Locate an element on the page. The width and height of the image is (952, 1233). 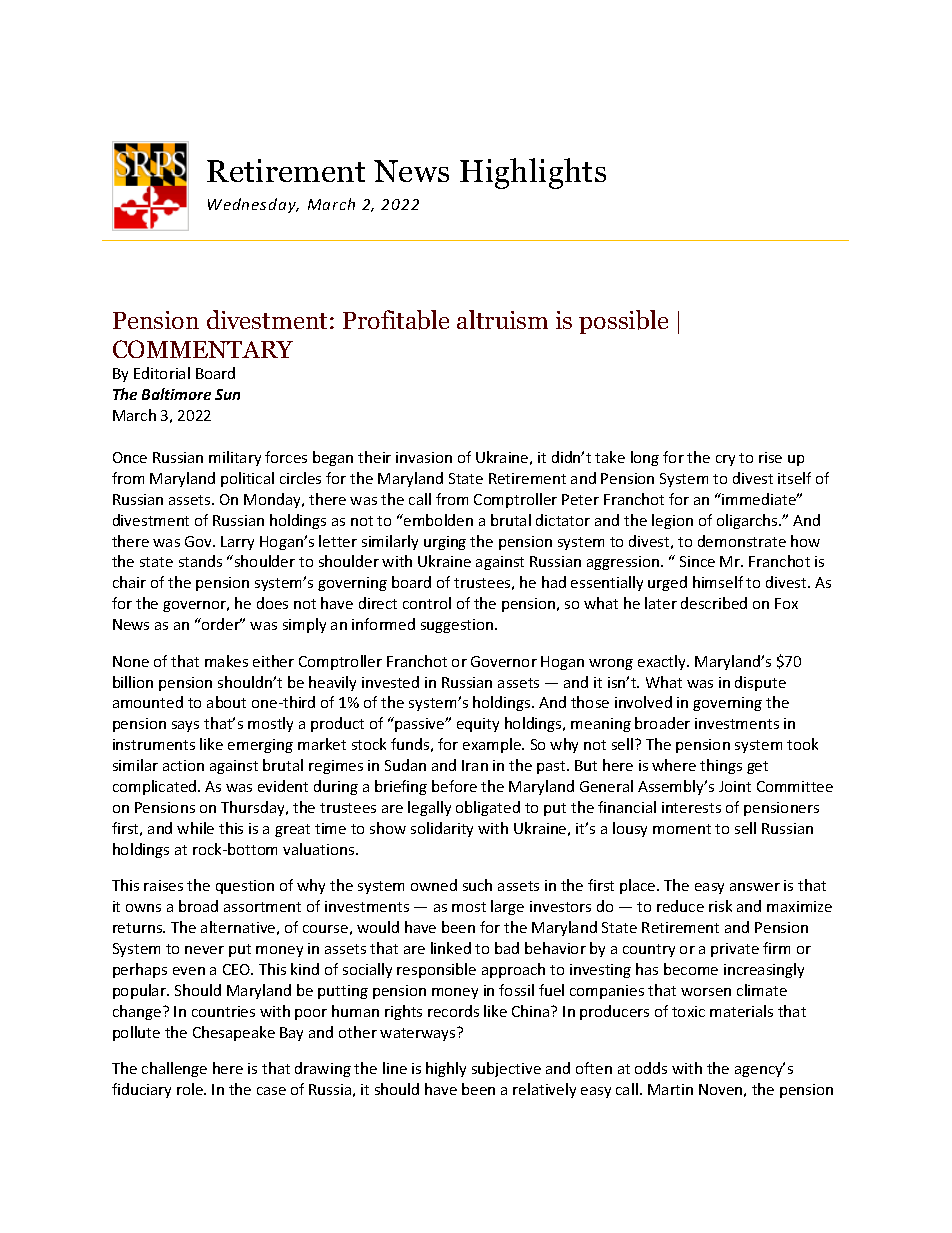
solidarity is located at coordinates (442, 829).
